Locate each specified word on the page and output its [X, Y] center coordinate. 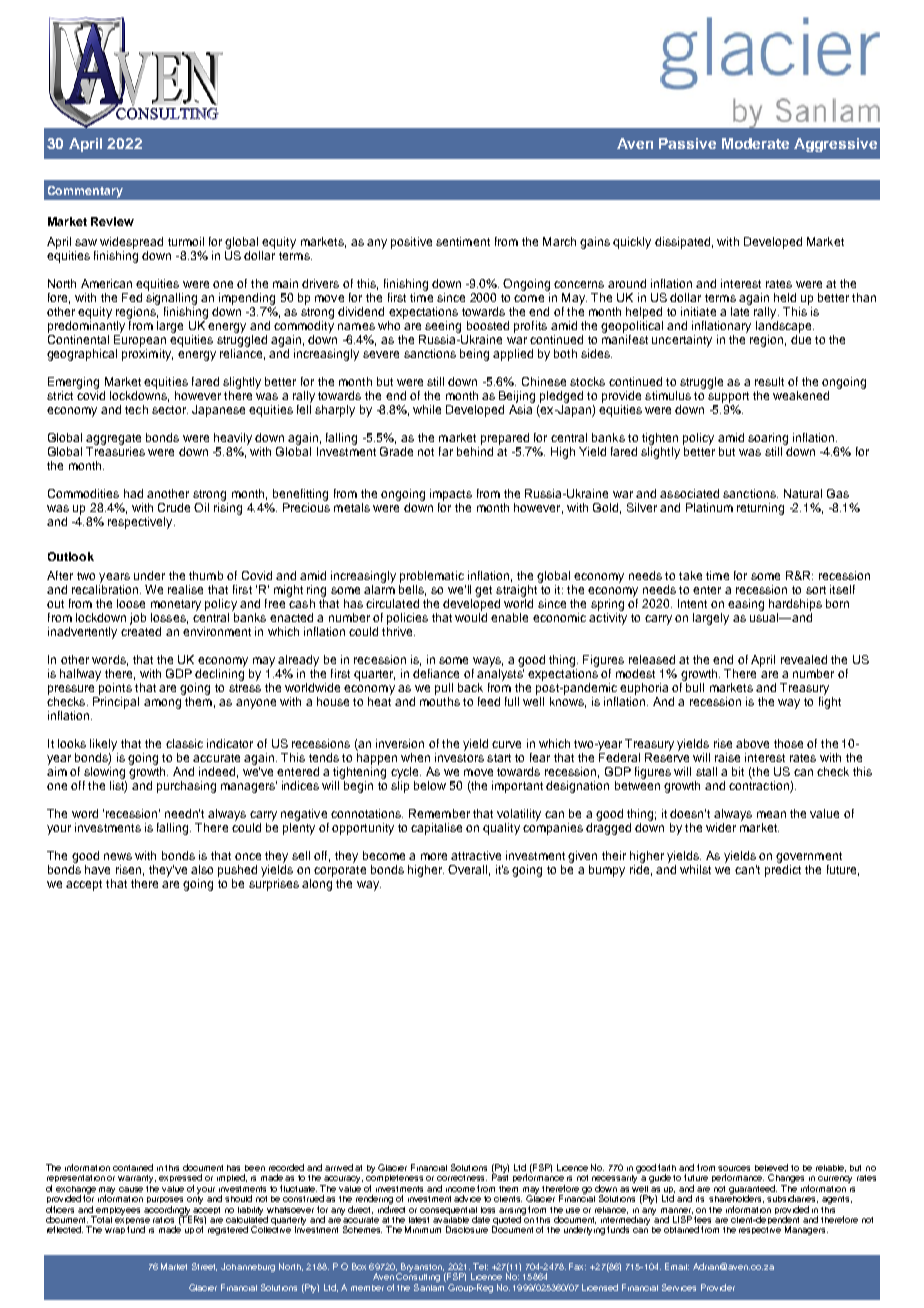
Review [112, 221]
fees [702, 1219]
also [202, 869]
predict [783, 871]
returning [760, 509]
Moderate [755, 143]
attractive [476, 855]
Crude [174, 507]
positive [411, 243]
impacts [451, 495]
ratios [163, 1220]
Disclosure [467, 1229]
